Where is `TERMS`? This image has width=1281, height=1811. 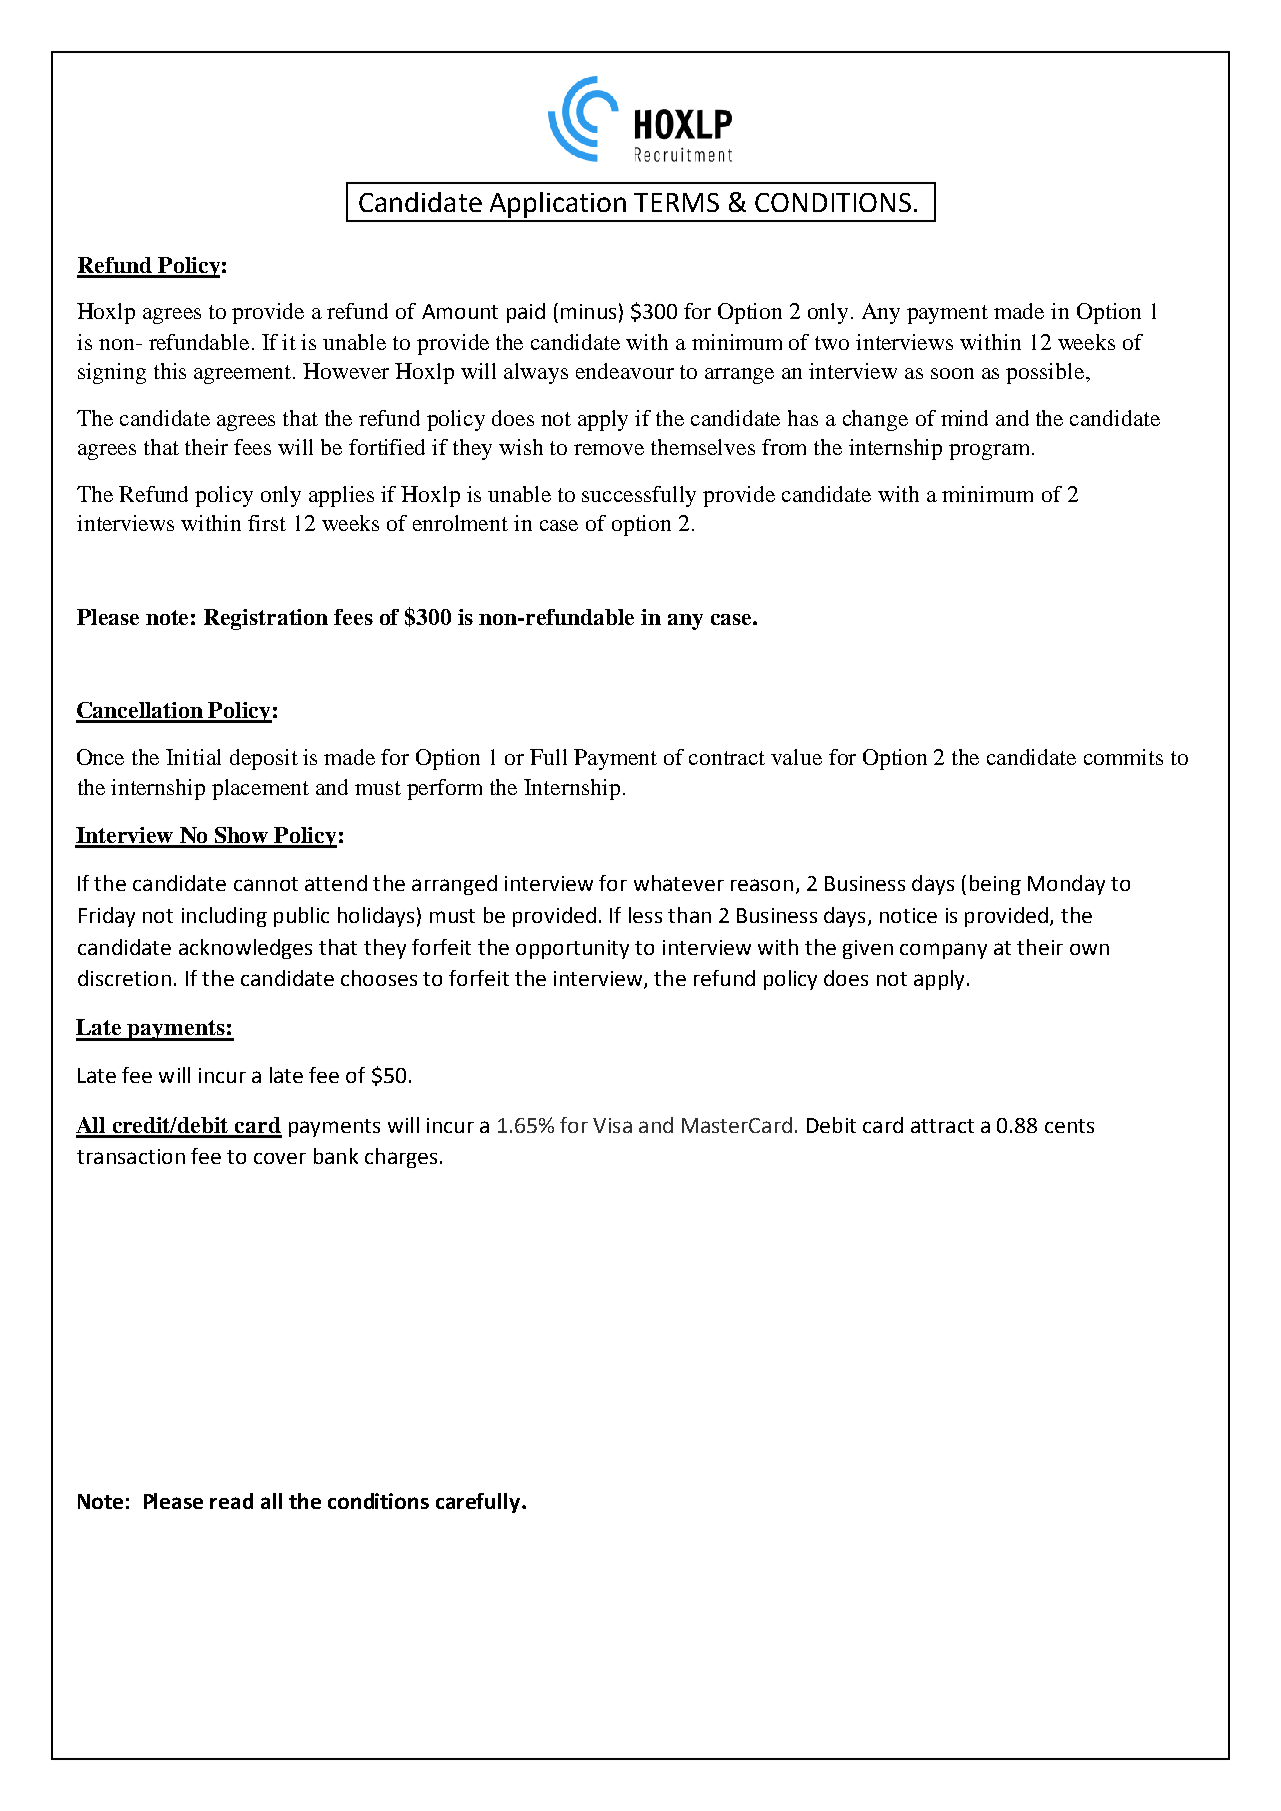 TERMS is located at coordinates (676, 202).
